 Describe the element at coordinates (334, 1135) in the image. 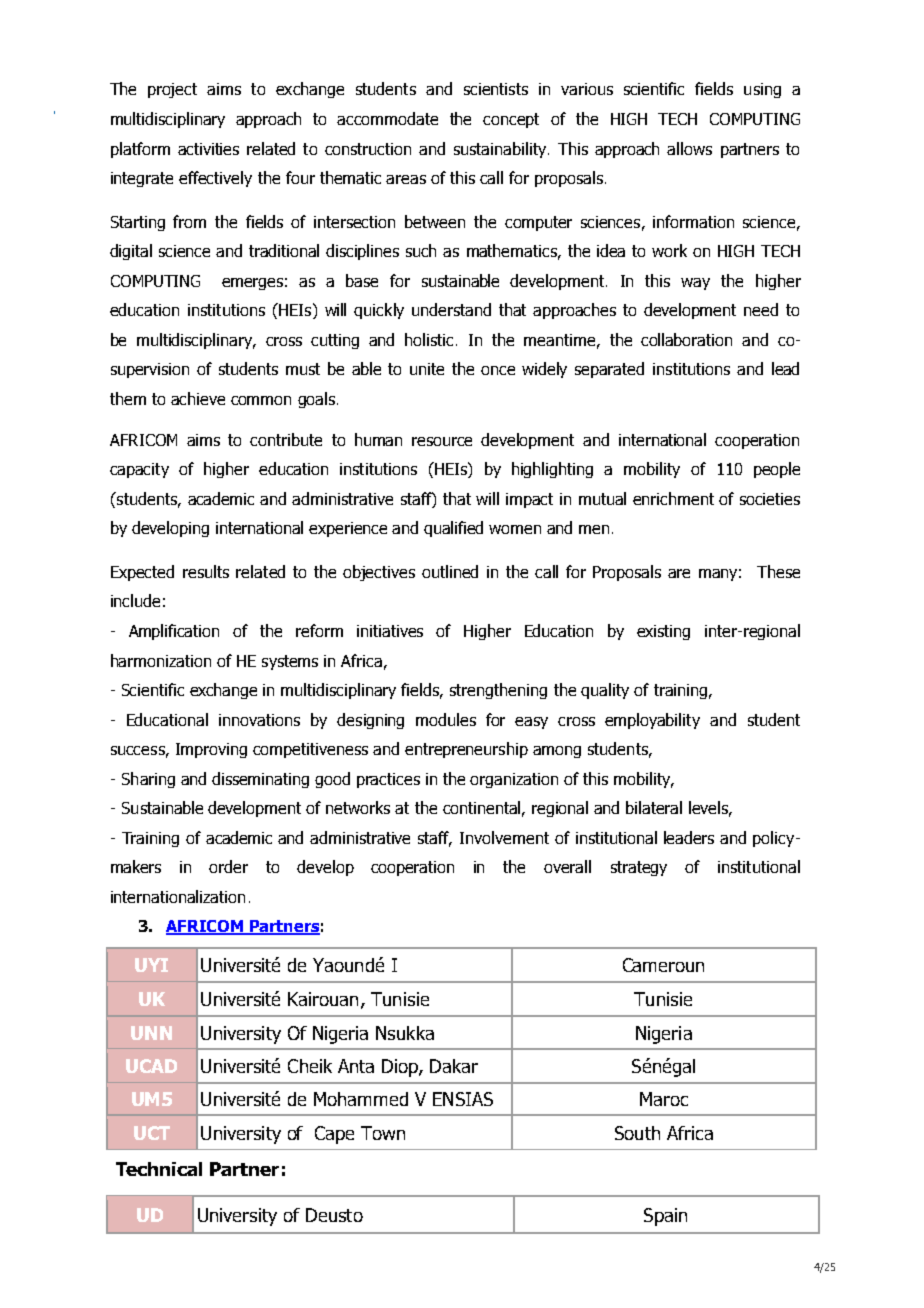

I see `Cape` at that location.
